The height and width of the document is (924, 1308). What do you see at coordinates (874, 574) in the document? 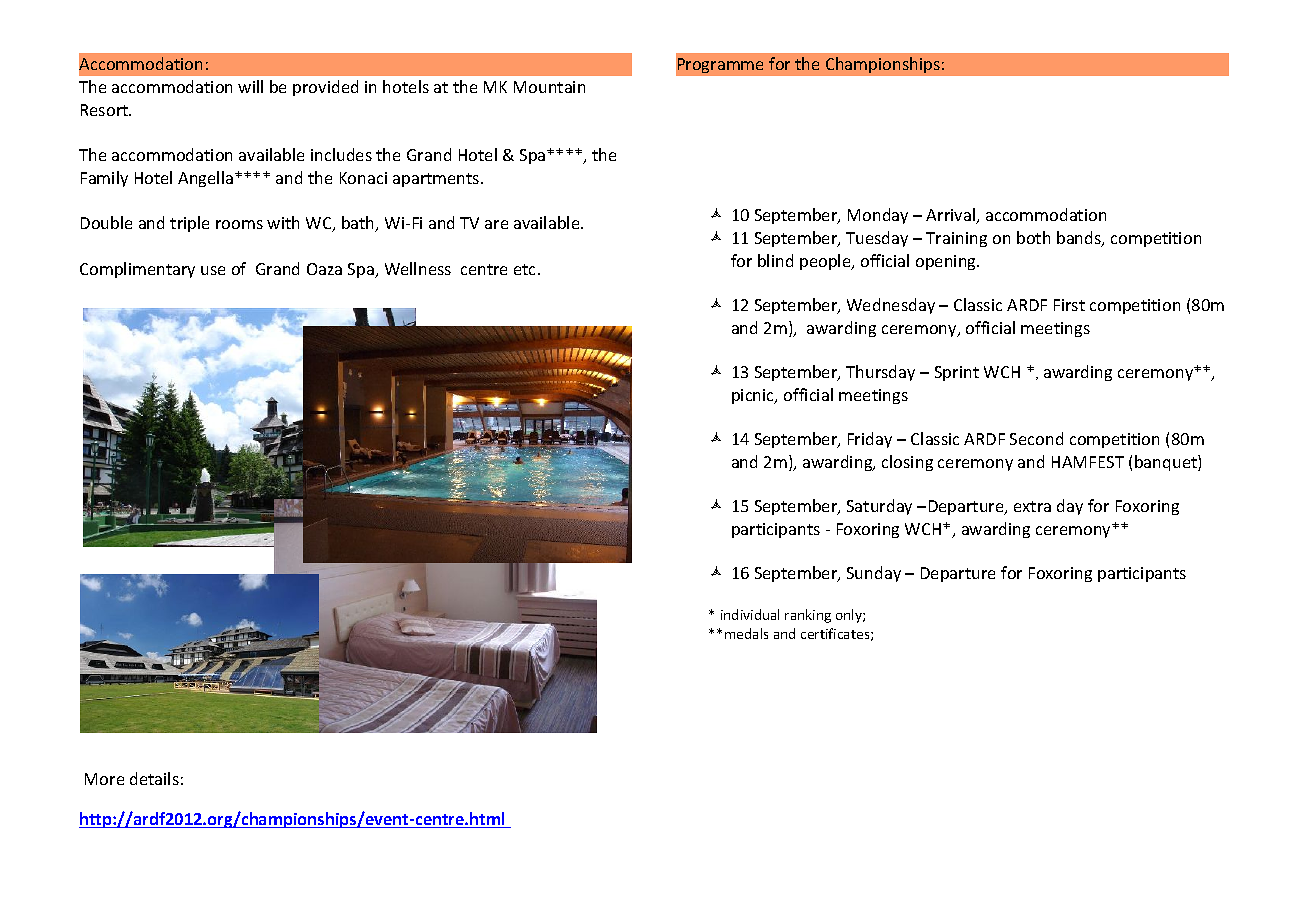
I see `Sunday` at bounding box center [874, 574].
